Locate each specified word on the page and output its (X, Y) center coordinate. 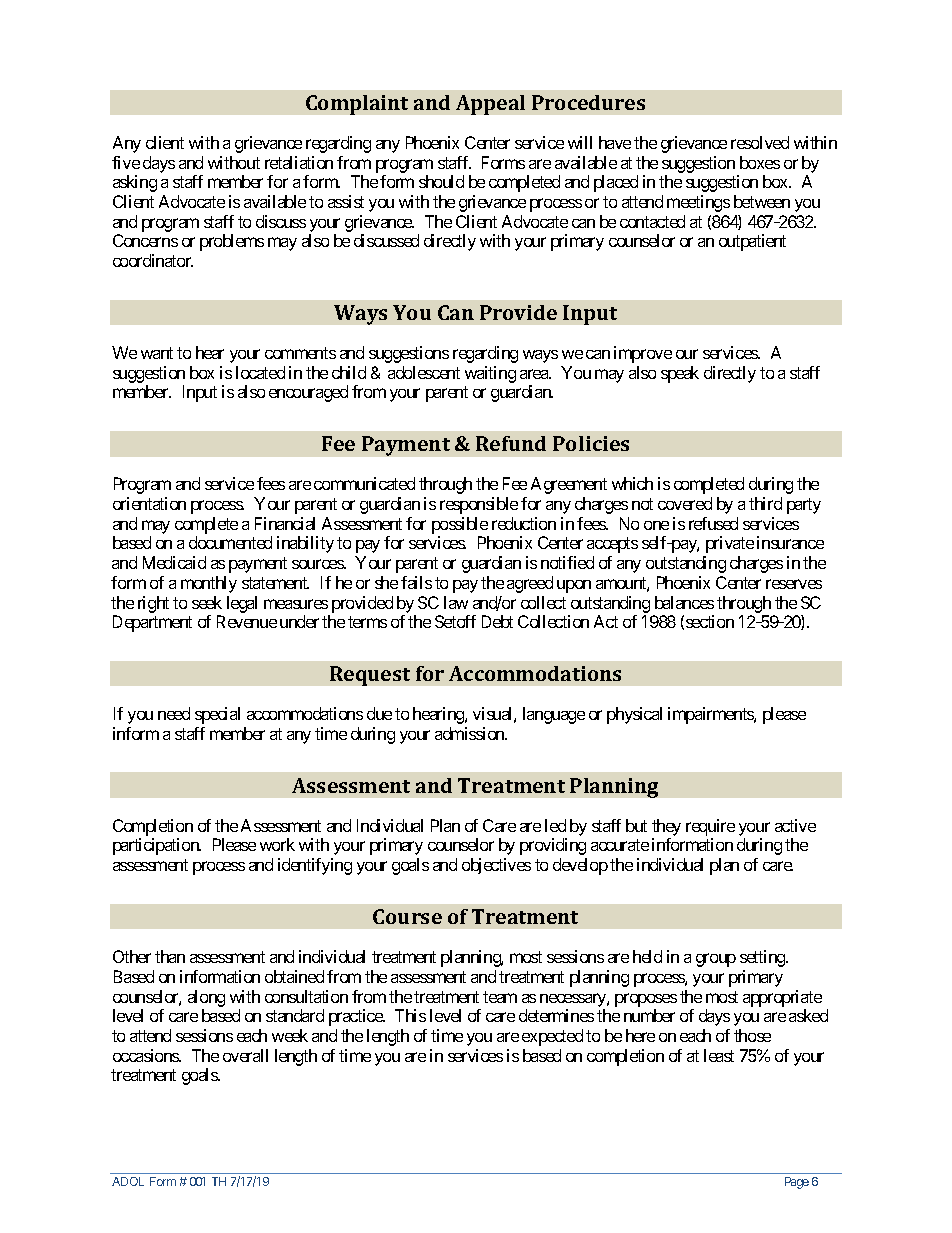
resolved (760, 142)
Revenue (247, 621)
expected (552, 1037)
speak (680, 374)
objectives (496, 866)
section (710, 621)
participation (157, 846)
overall (245, 1055)
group (716, 960)
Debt (497, 621)
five (126, 162)
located (260, 372)
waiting (490, 374)
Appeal (490, 105)
